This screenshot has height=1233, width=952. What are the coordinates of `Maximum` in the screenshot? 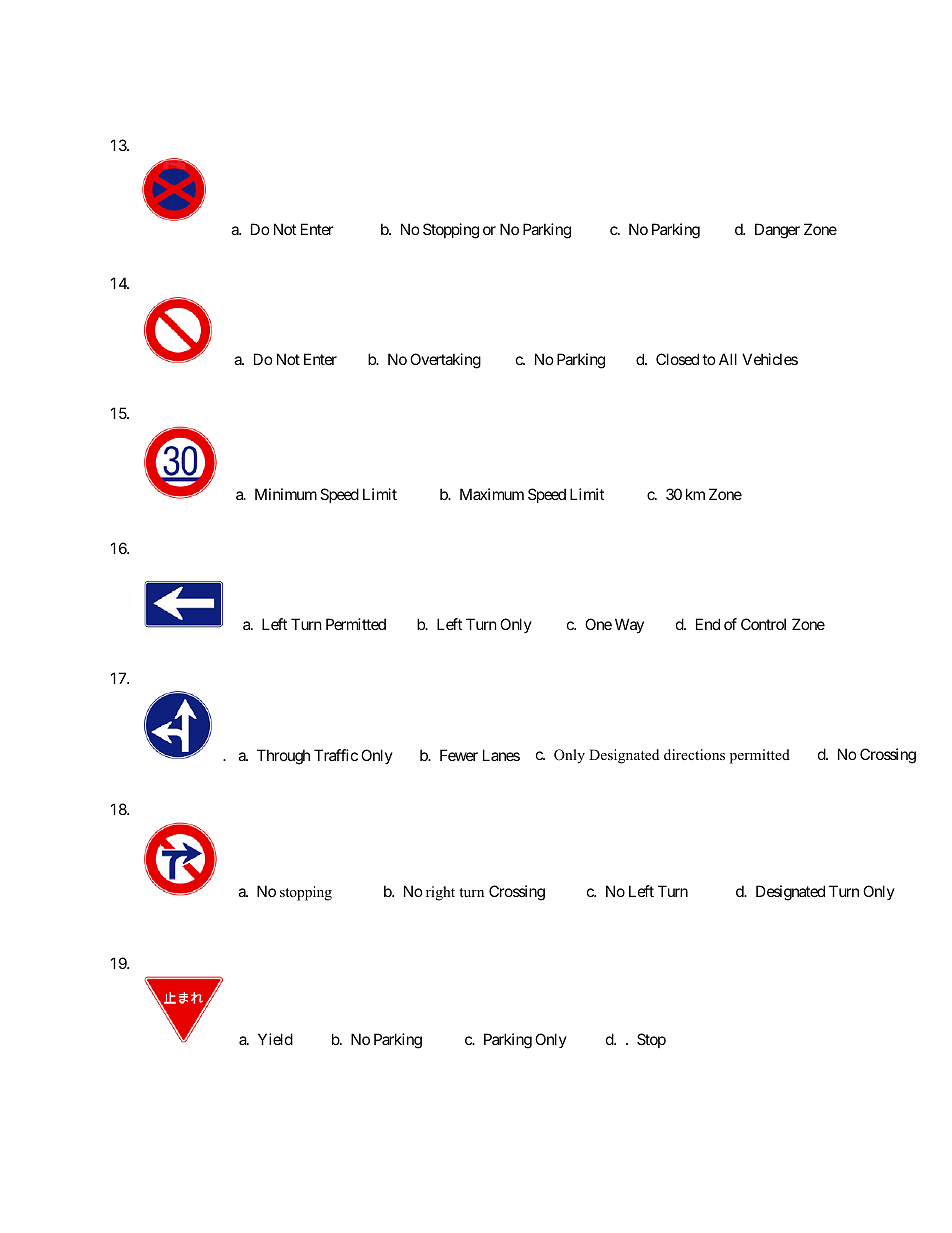 It's located at (492, 494).
